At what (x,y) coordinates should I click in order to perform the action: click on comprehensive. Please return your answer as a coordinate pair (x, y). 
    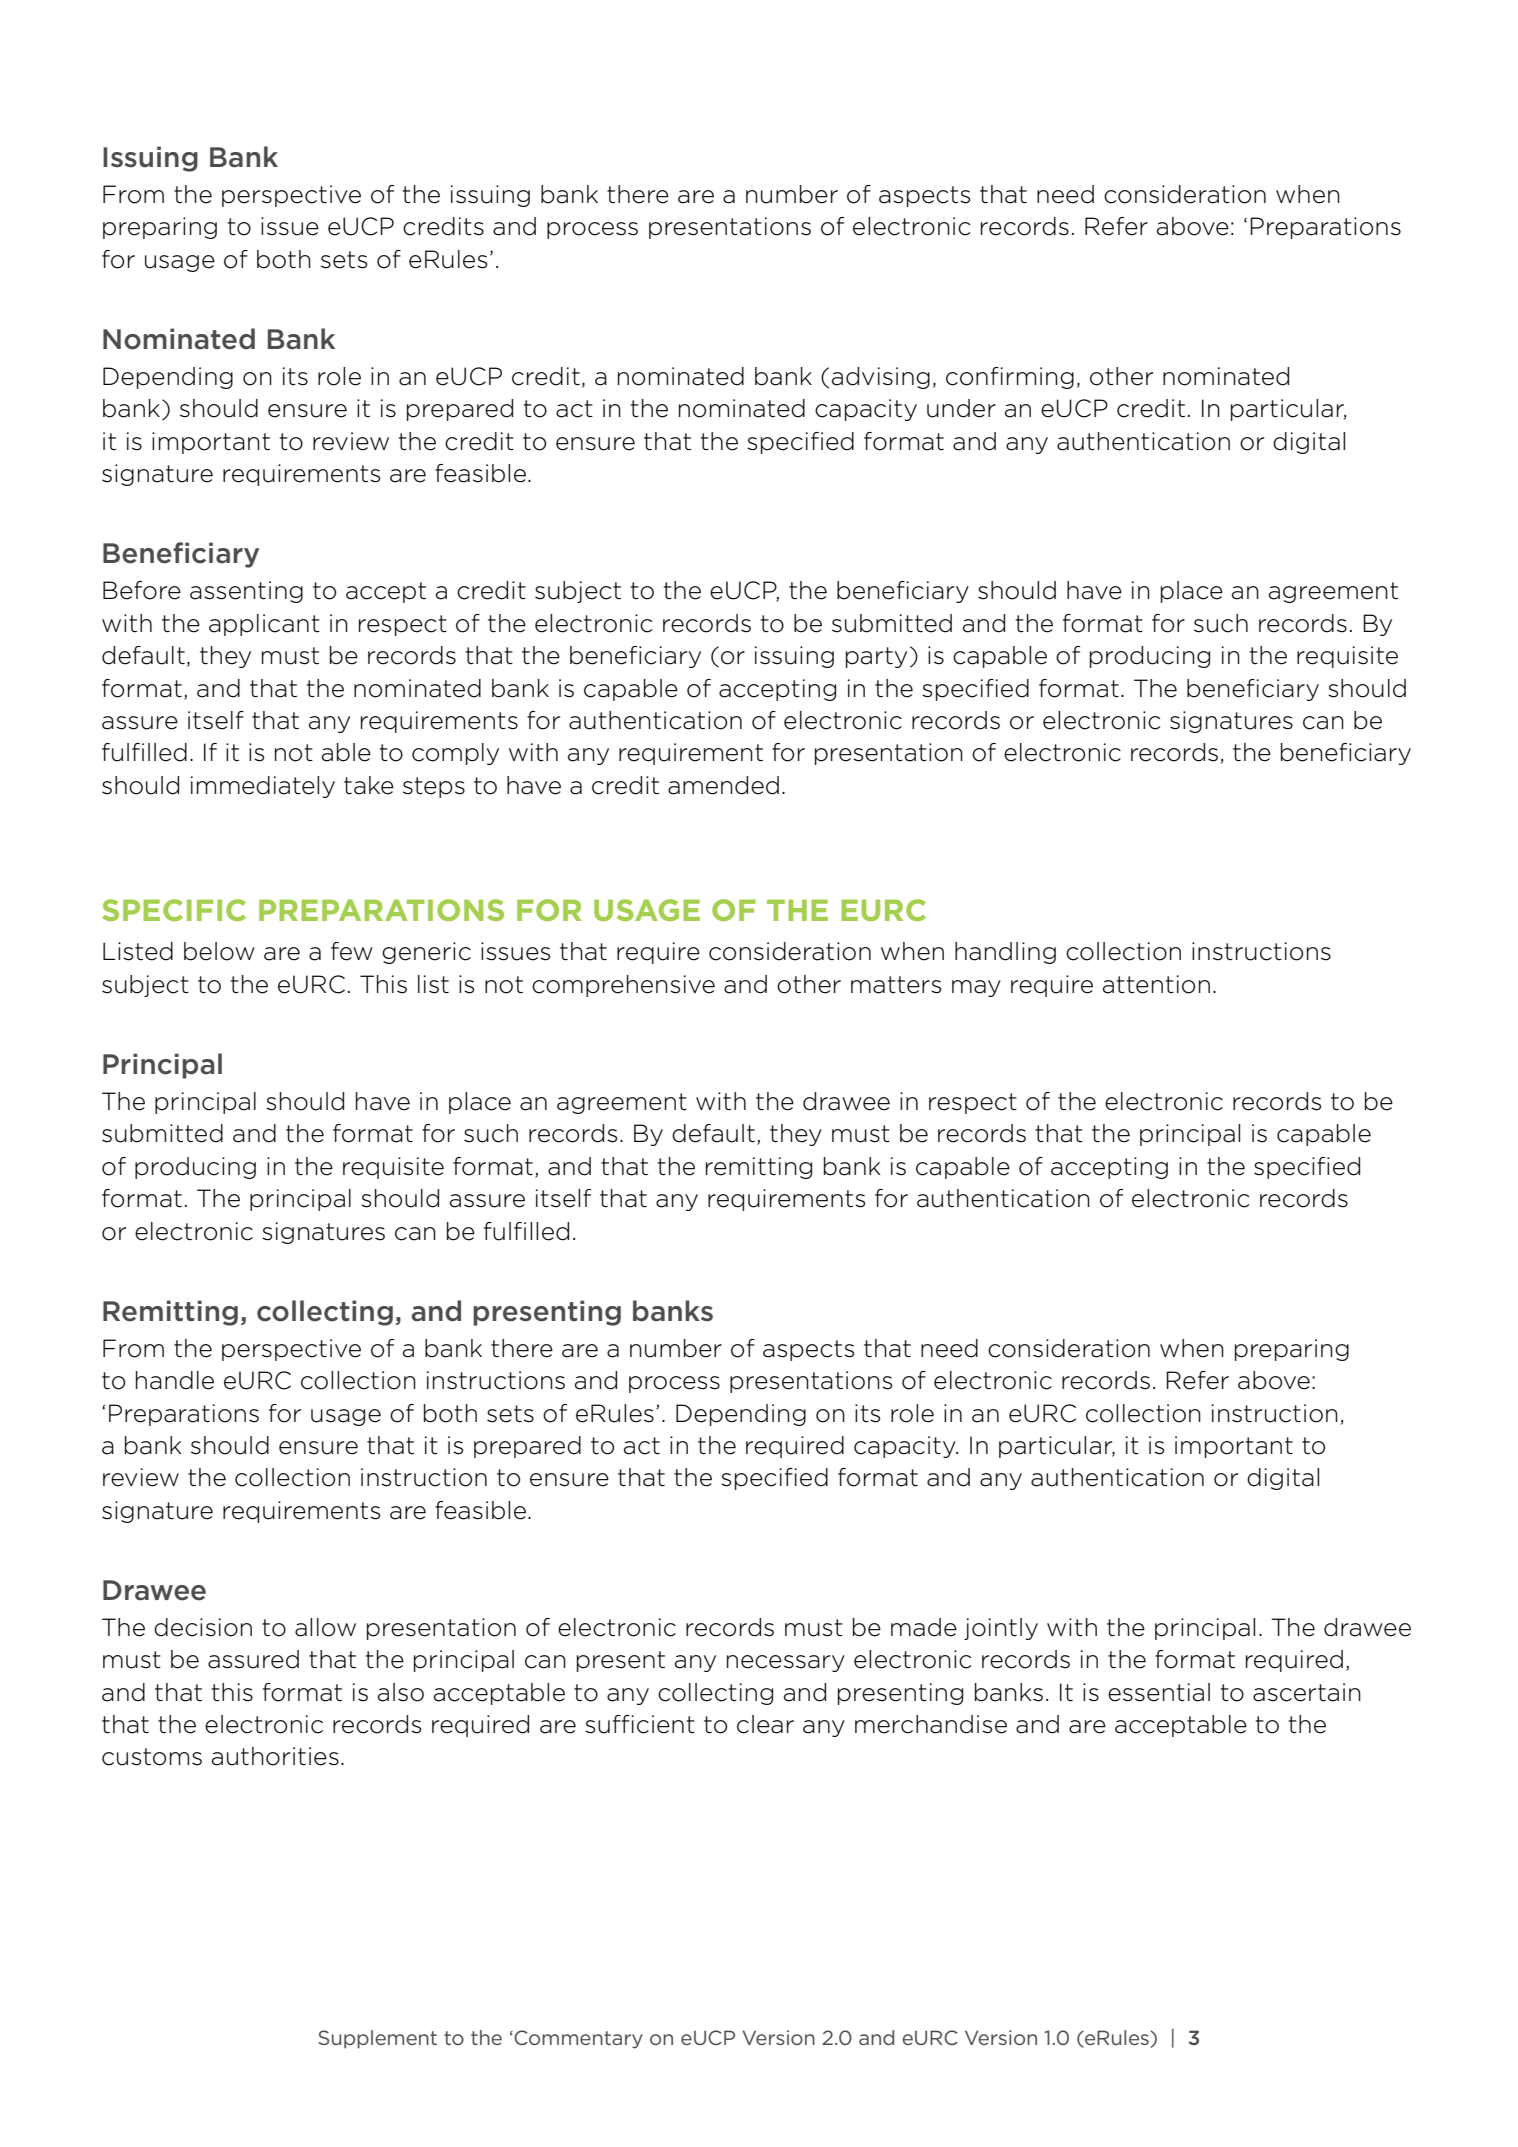
    Looking at the image, I should click on (623, 986).
